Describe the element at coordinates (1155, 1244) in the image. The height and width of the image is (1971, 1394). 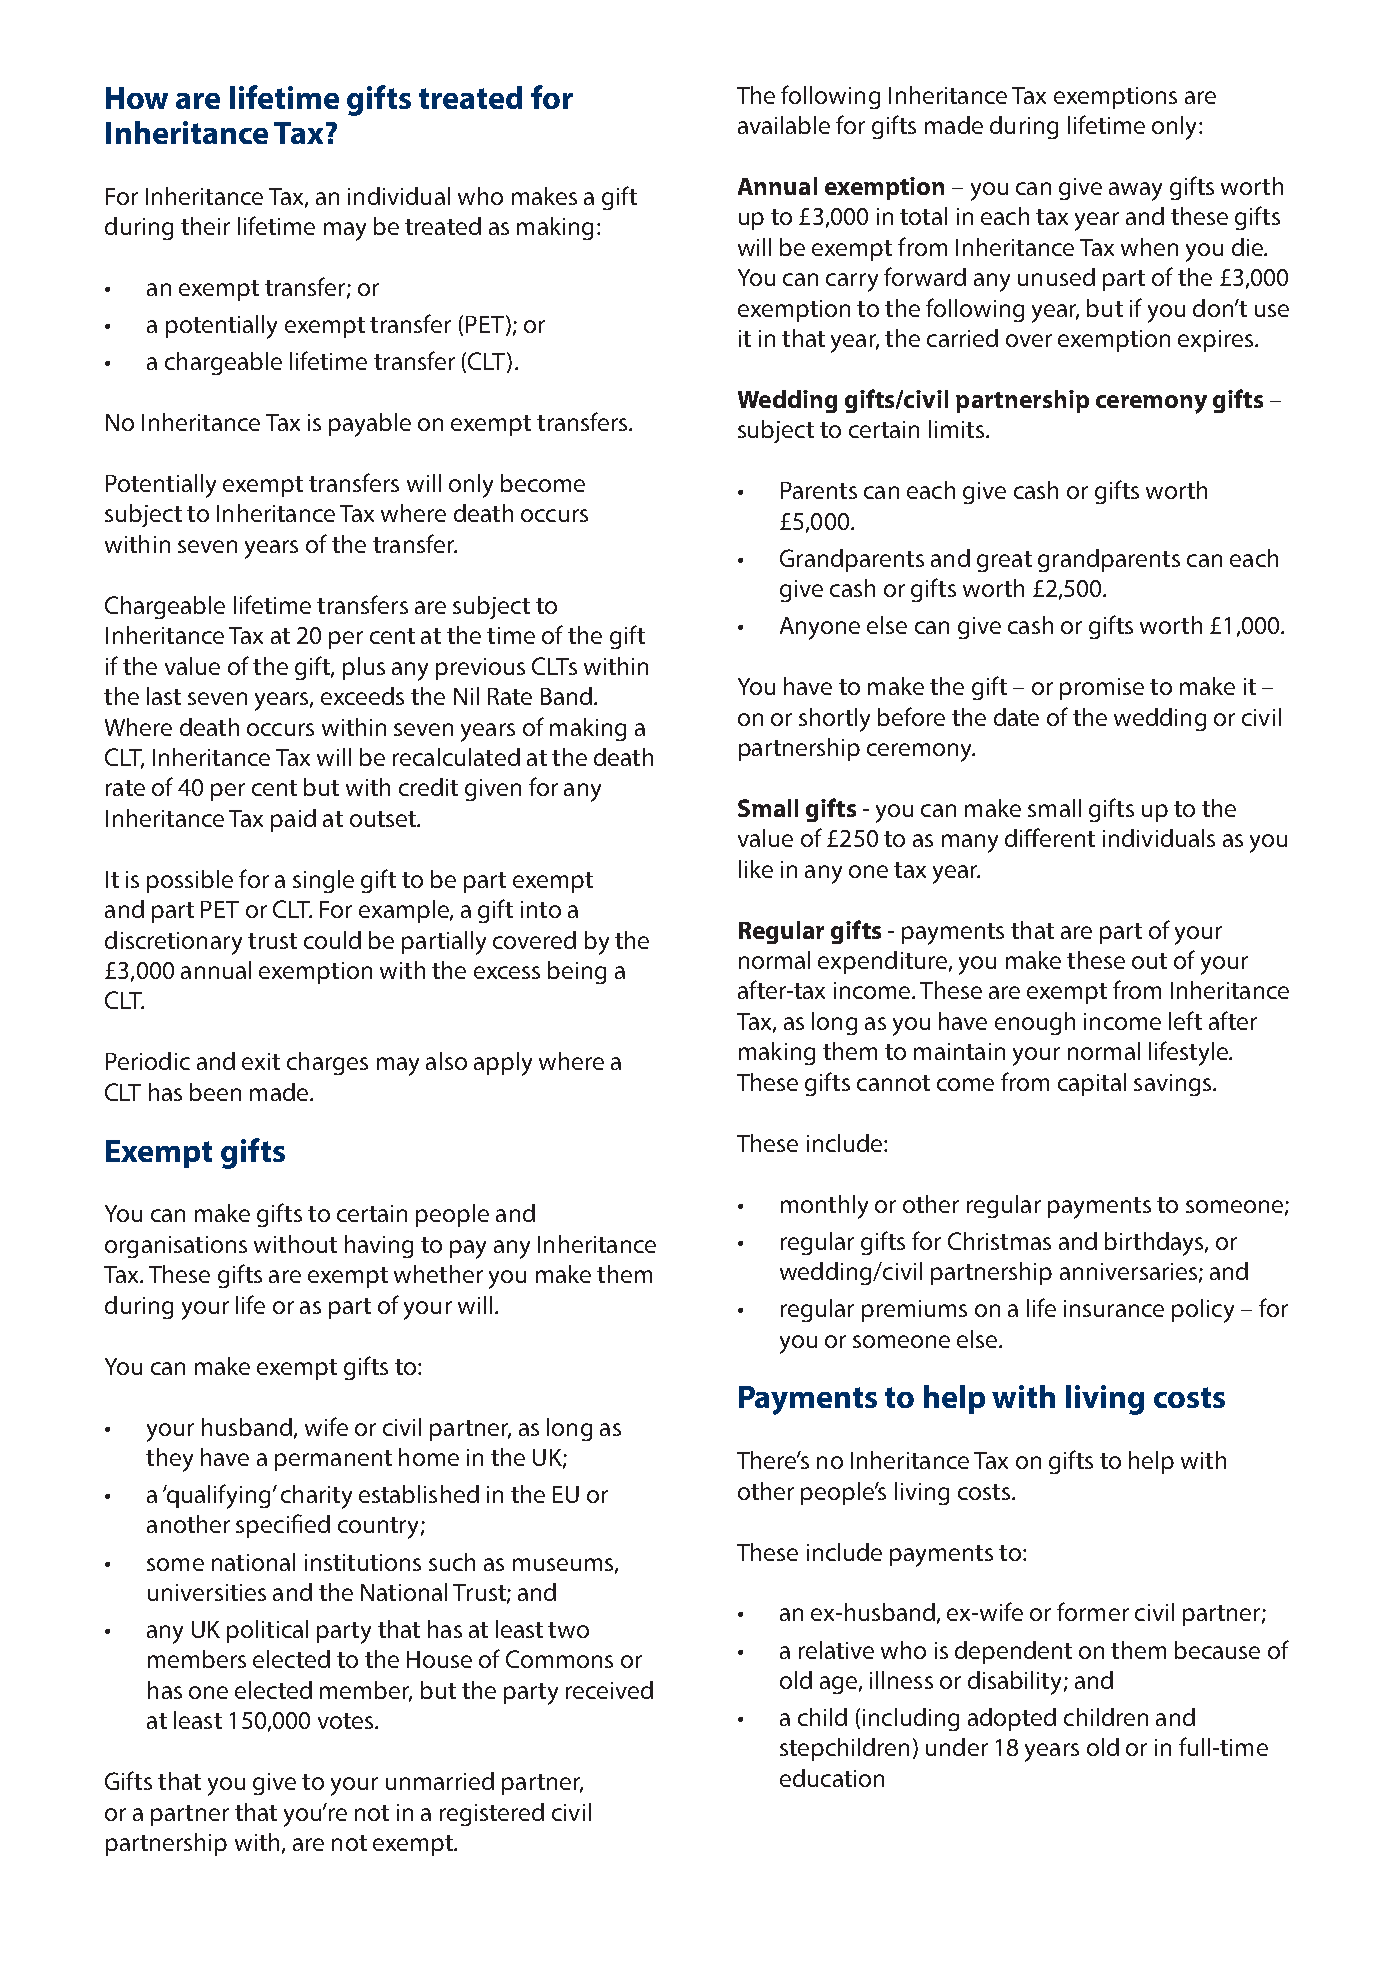
I see `birthdays` at that location.
